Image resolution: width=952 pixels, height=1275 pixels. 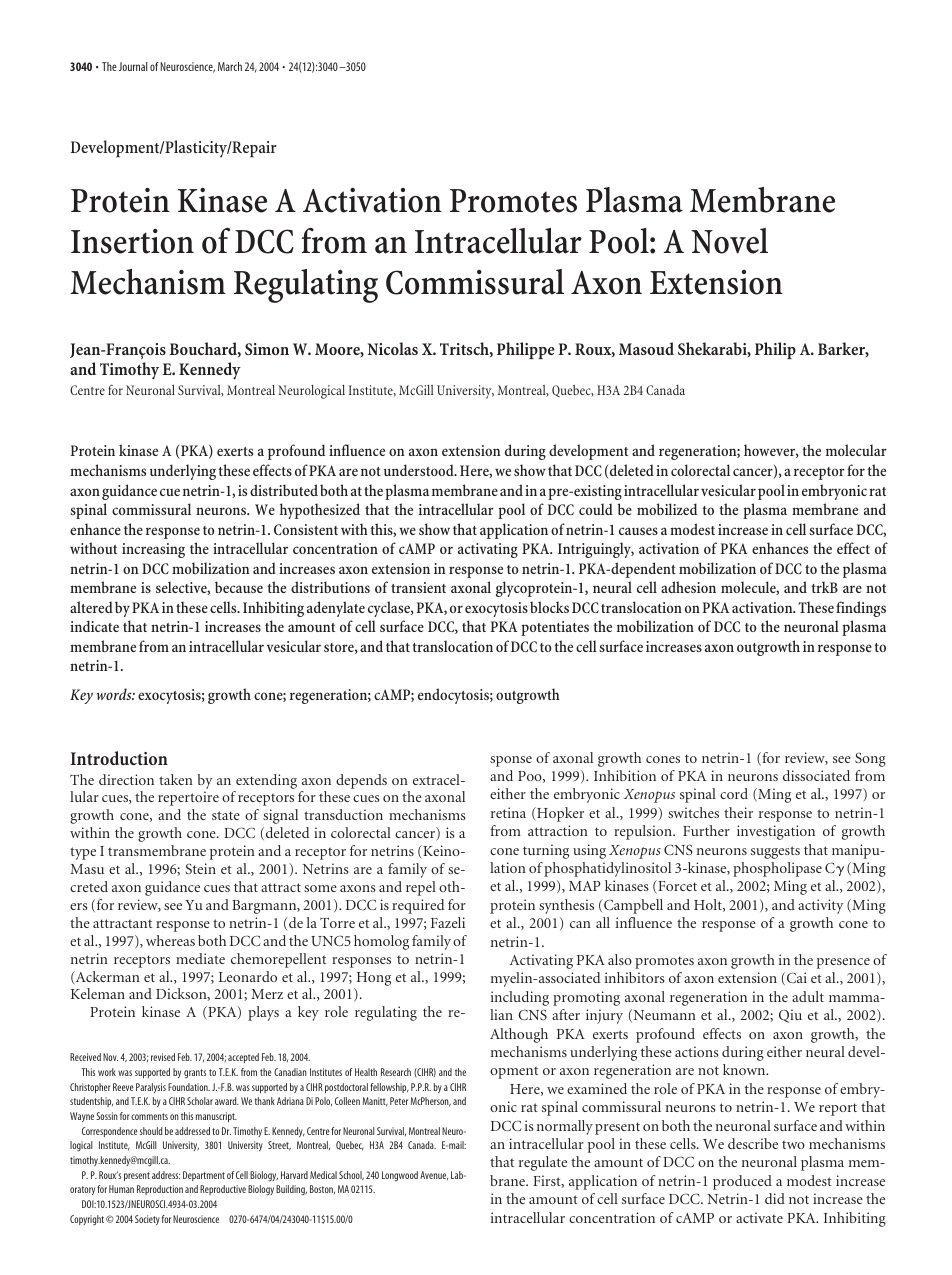 I want to click on including, so click(x=520, y=998).
